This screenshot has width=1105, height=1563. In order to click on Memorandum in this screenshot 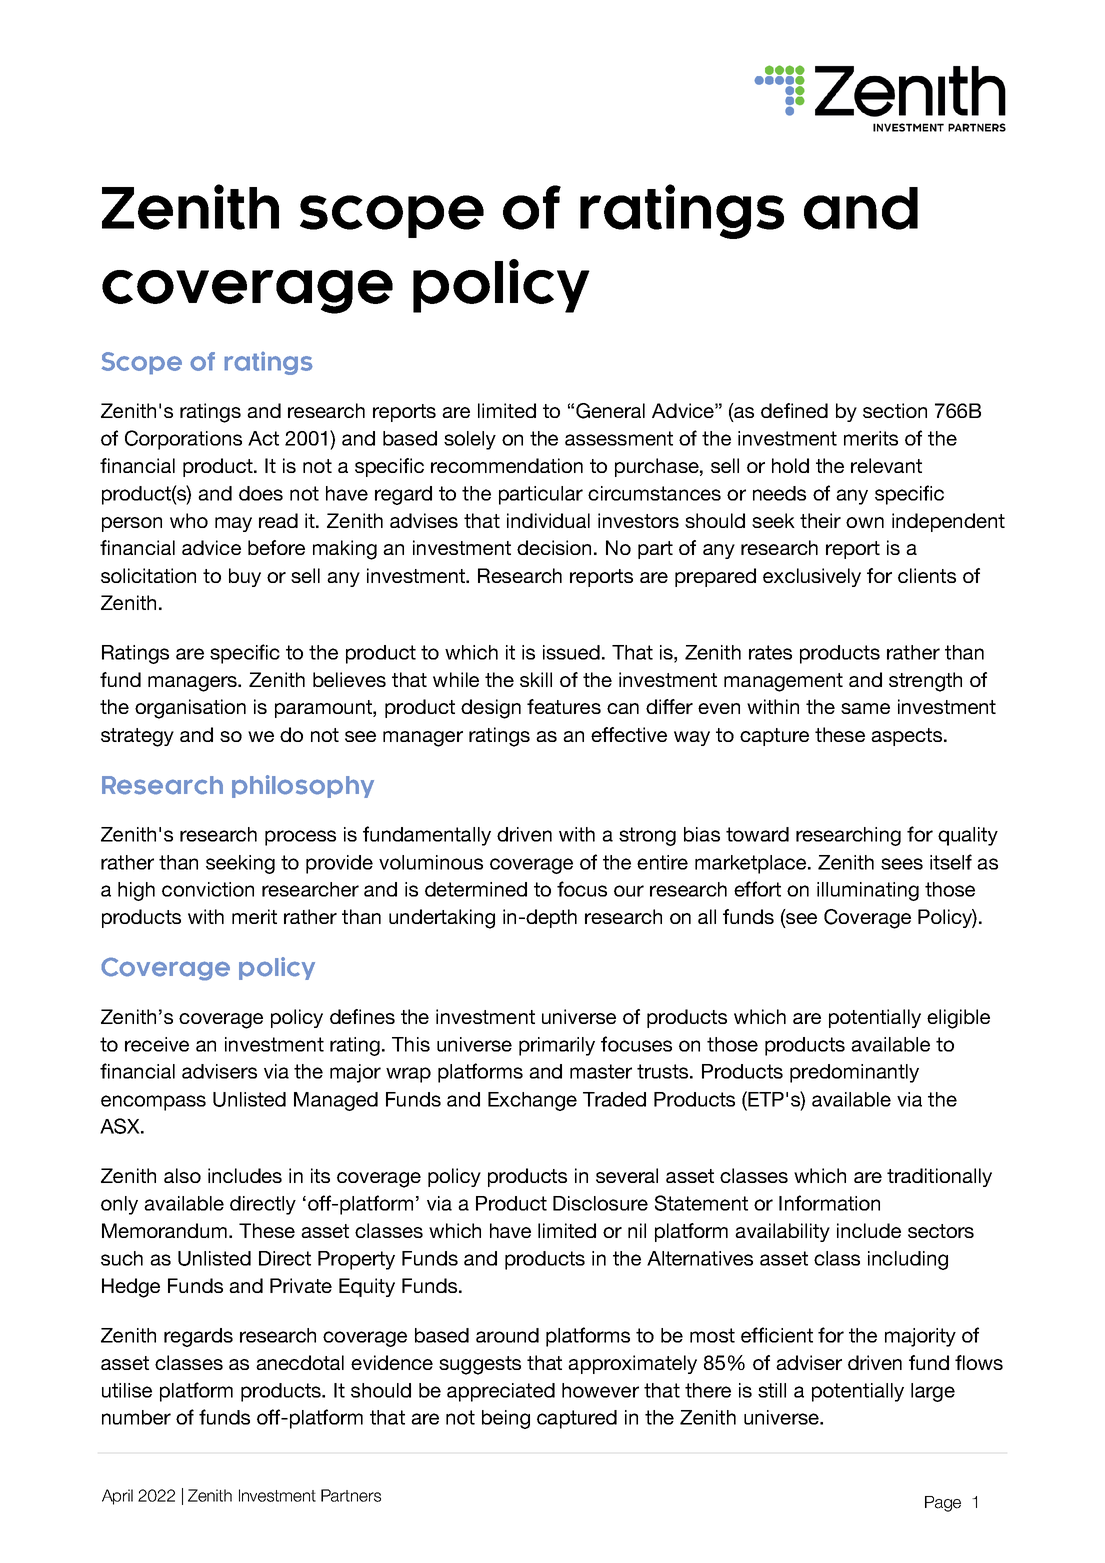, I will do `click(166, 1230)`.
